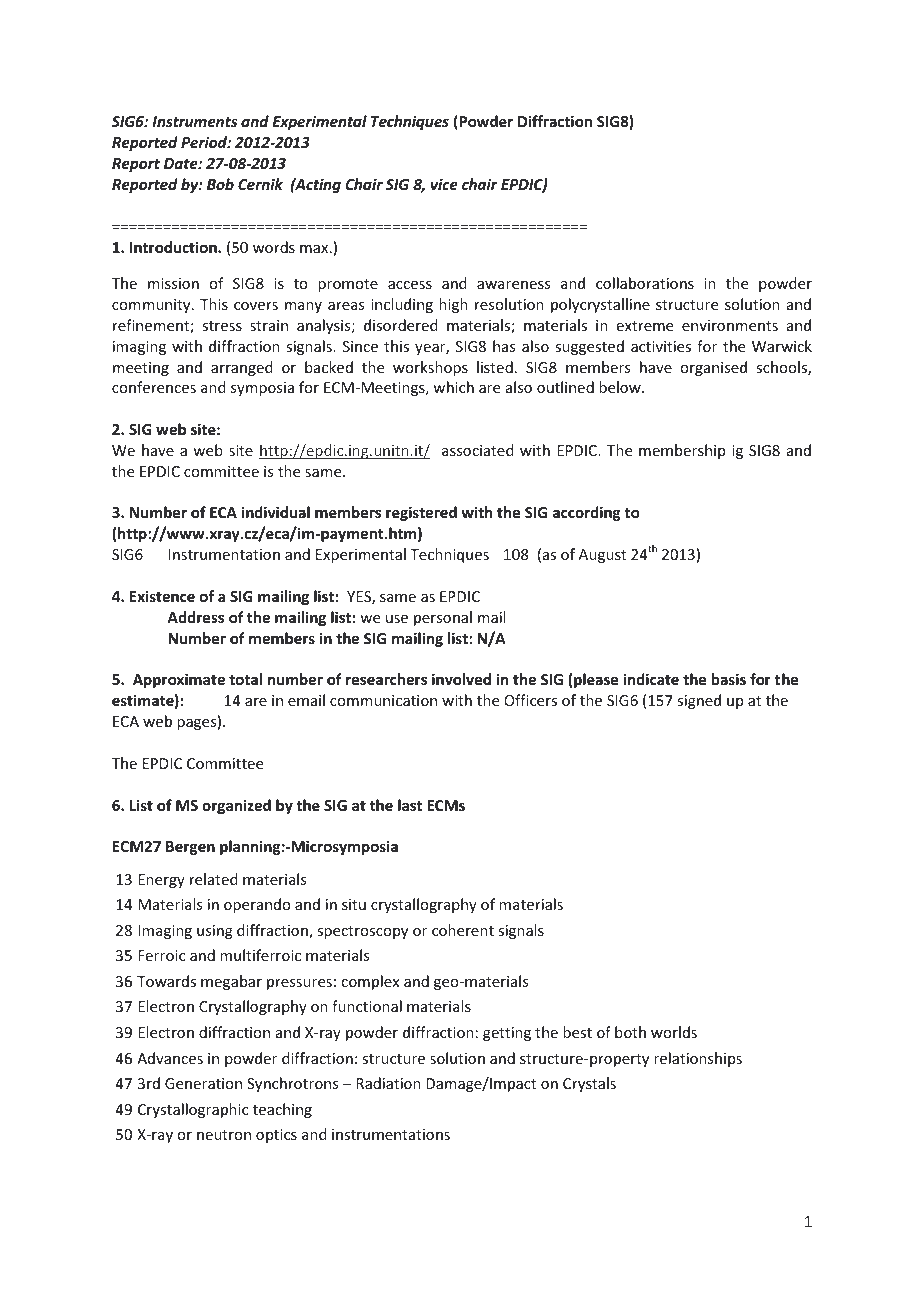 The height and width of the screenshot is (1308, 924). What do you see at coordinates (444, 184) in the screenshot?
I see `vice` at bounding box center [444, 184].
